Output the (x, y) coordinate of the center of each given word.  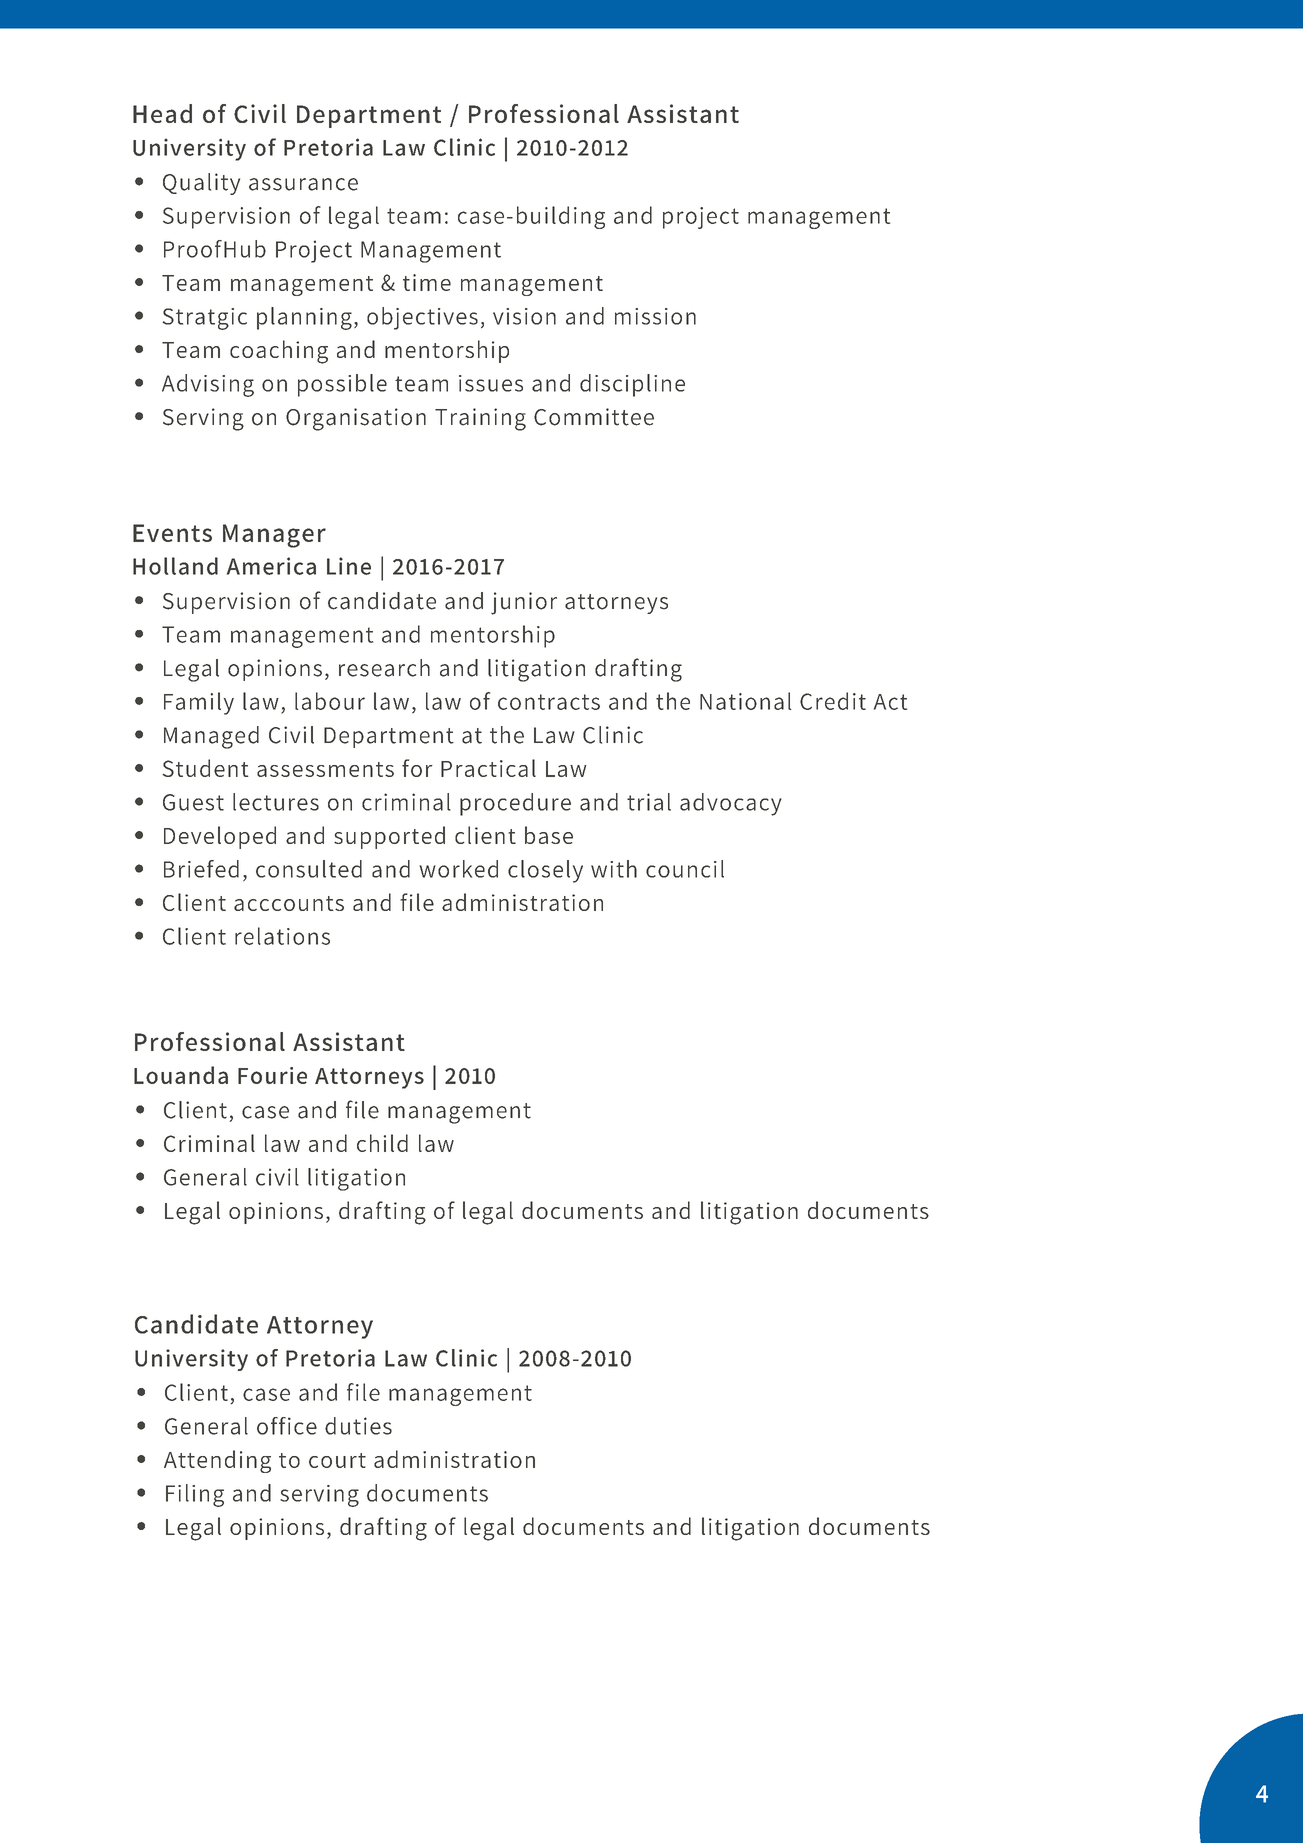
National (745, 701)
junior (524, 603)
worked (458, 869)
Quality (201, 184)
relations (282, 936)
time (427, 282)
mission (655, 316)
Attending (217, 1461)
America (271, 566)
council (685, 869)
